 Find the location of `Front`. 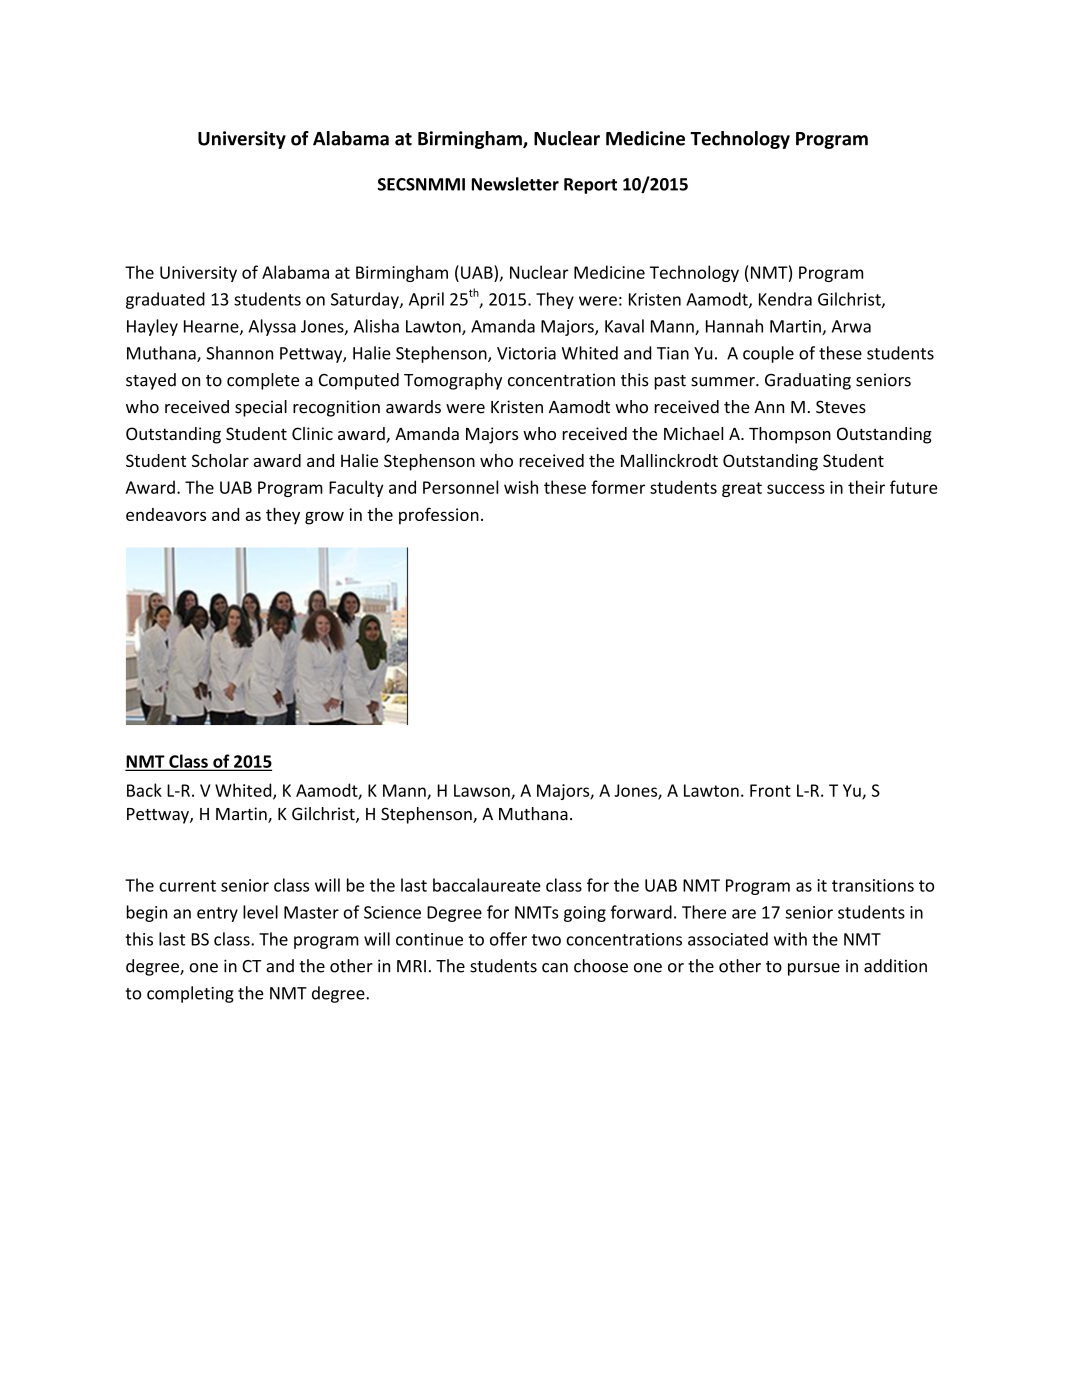

Front is located at coordinates (770, 790).
